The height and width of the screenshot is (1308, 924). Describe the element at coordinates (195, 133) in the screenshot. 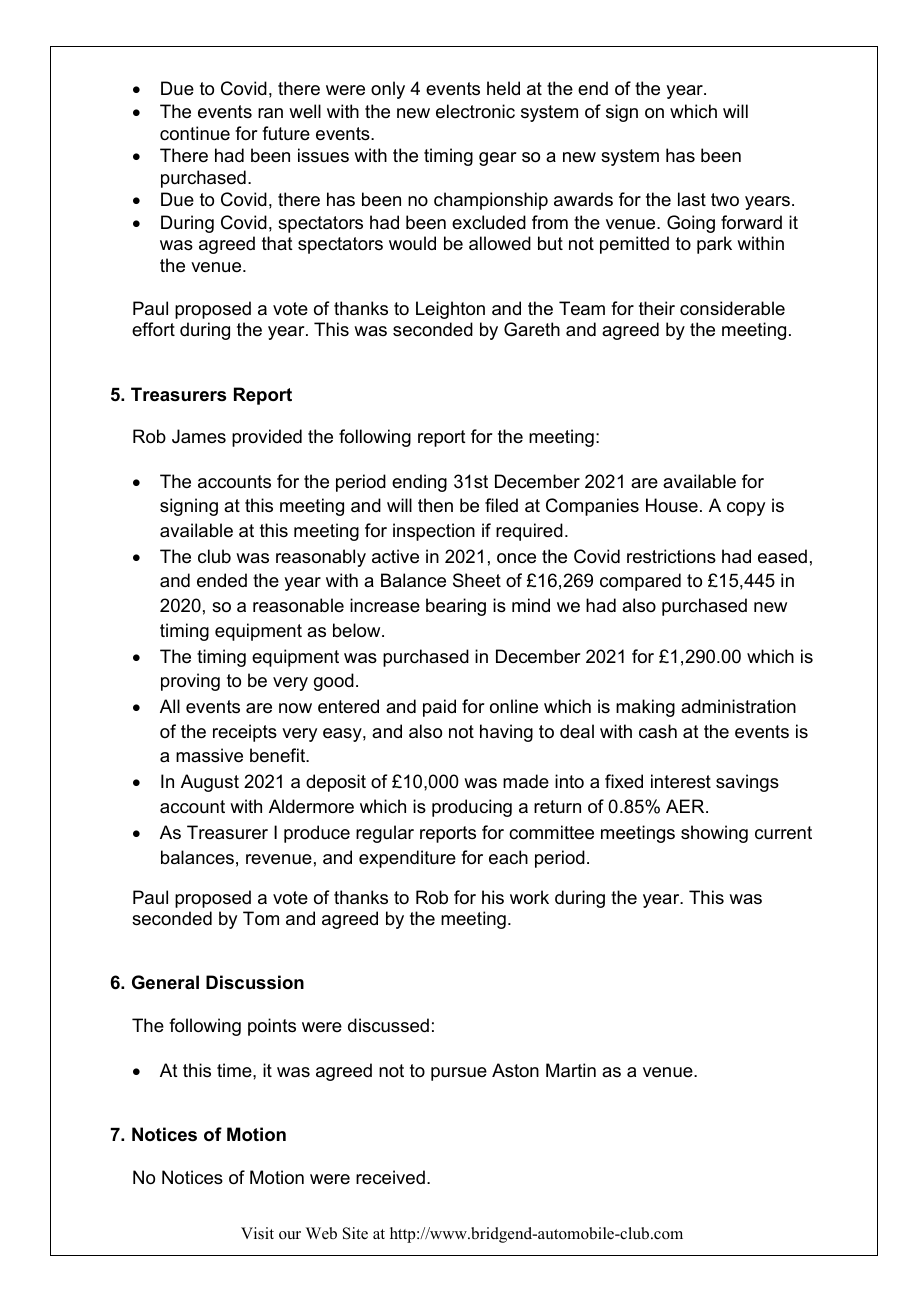

I see `continue` at that location.
